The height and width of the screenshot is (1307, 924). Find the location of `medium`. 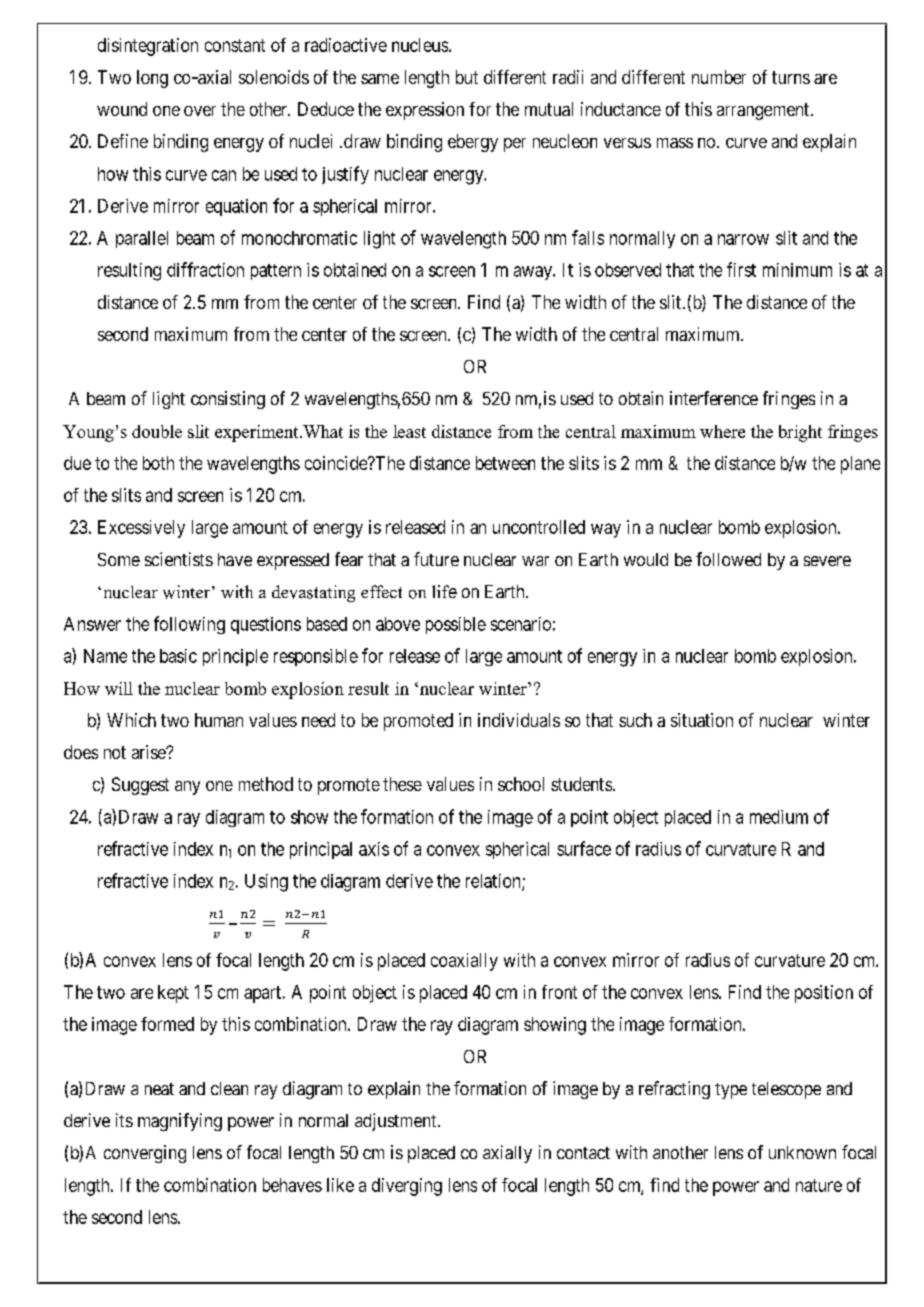

medium is located at coordinates (779, 817).
